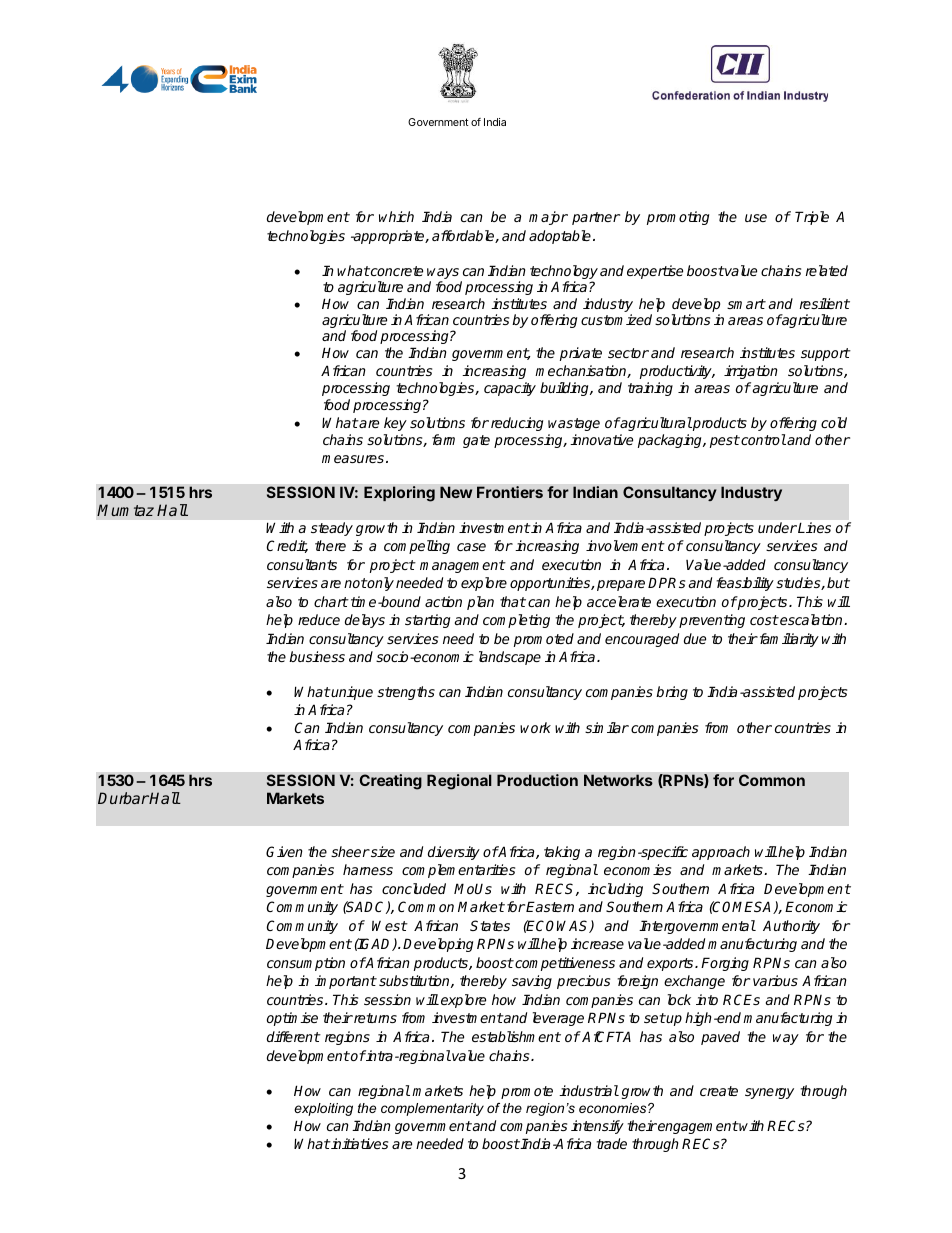 Image resolution: width=952 pixels, height=1233 pixels. I want to click on concrete, so click(396, 271).
